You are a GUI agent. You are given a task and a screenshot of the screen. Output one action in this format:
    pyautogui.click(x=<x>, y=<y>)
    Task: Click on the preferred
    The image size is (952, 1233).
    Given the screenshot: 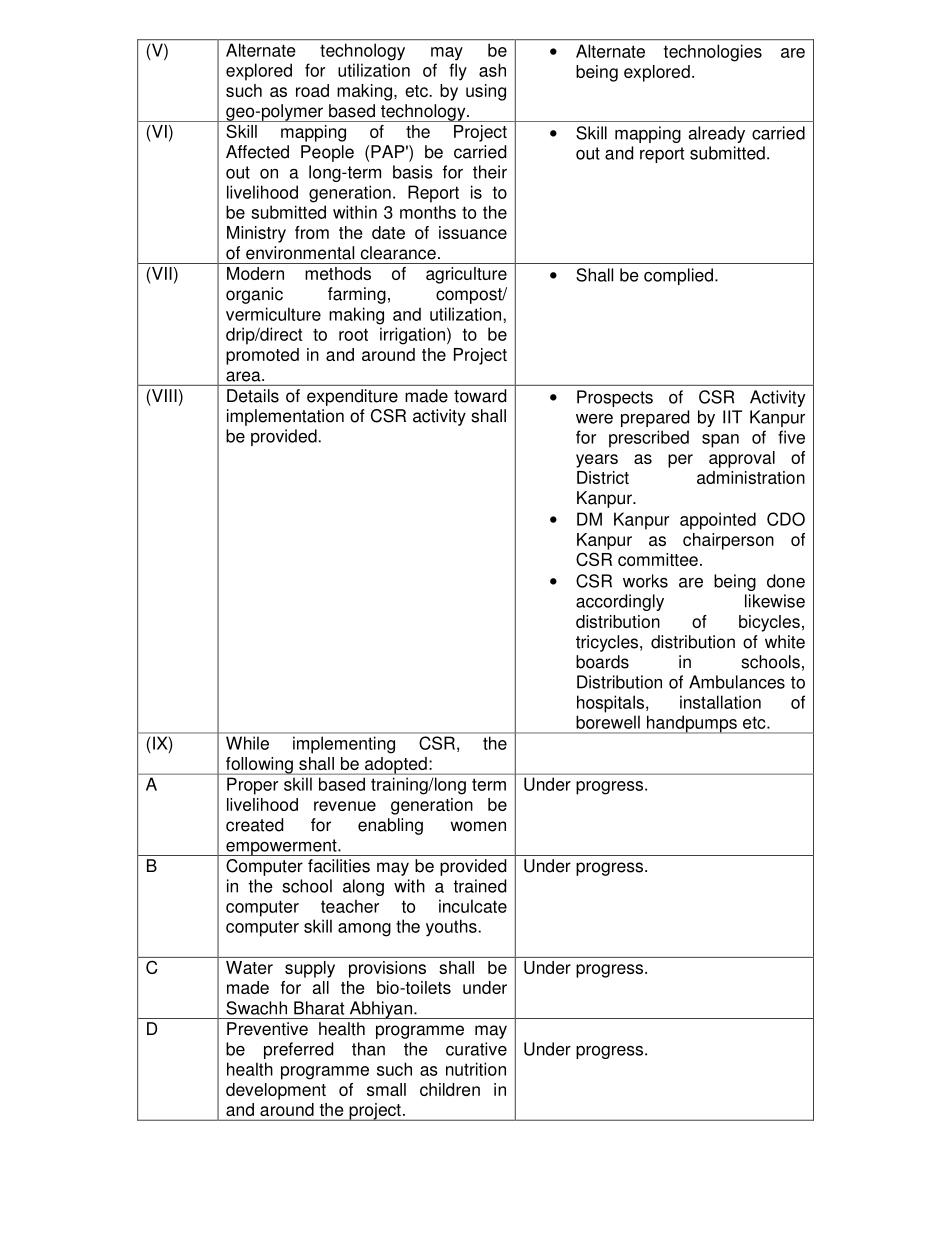 What is the action you would take?
    pyautogui.click(x=298, y=1050)
